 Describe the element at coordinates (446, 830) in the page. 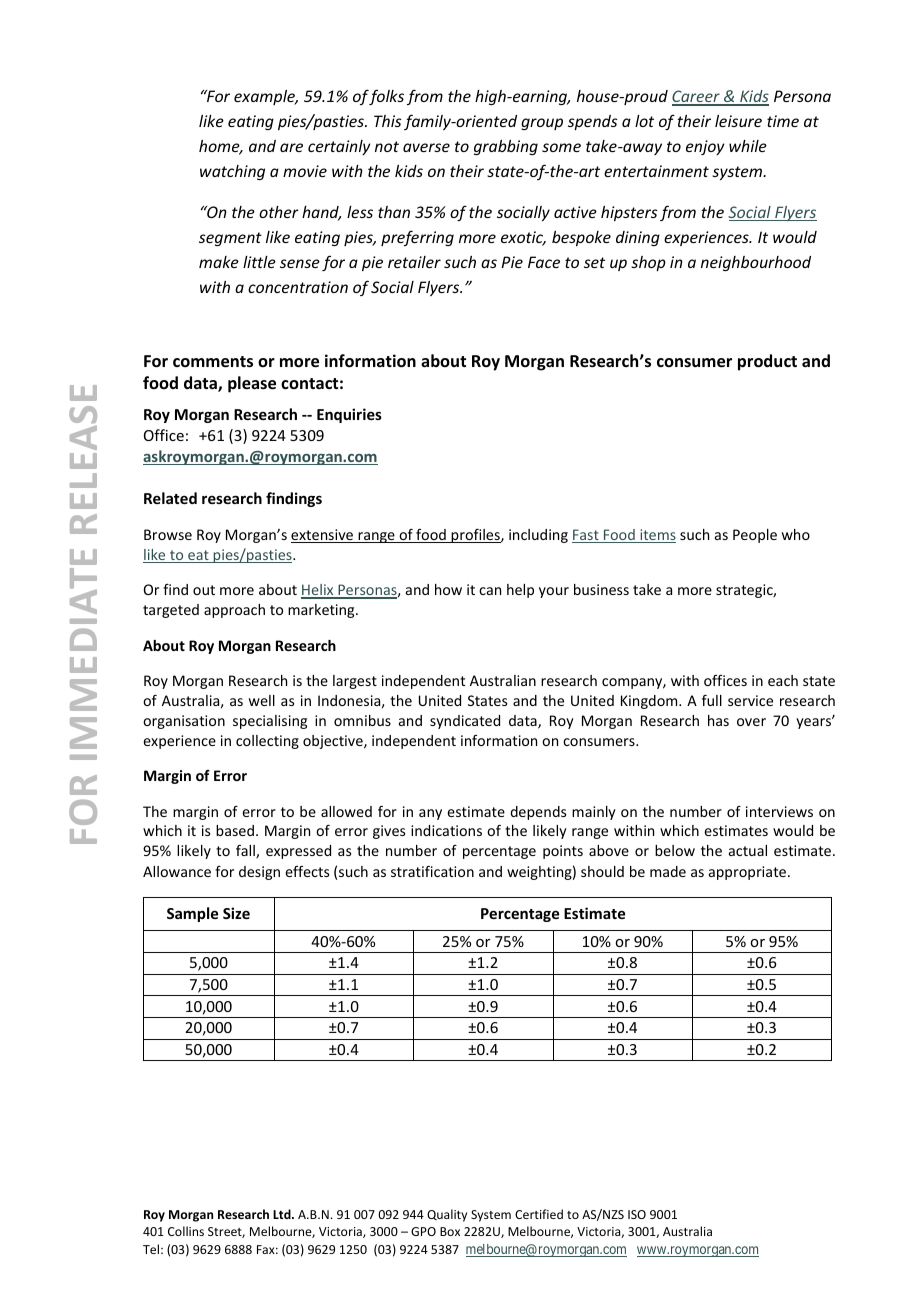

I see `indications` at that location.
